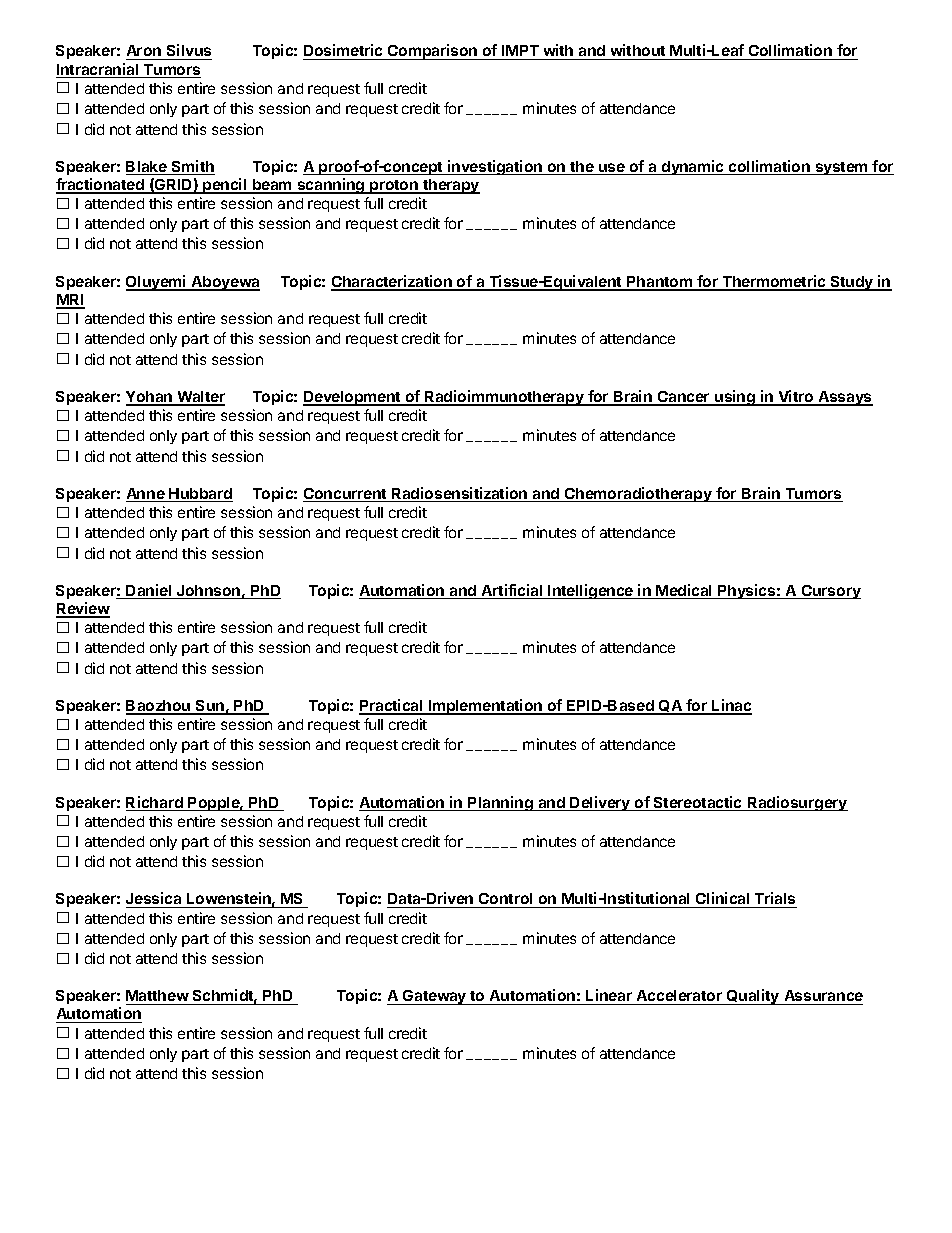 This screenshot has height=1233, width=952. I want to click on Anne, so click(146, 495).
